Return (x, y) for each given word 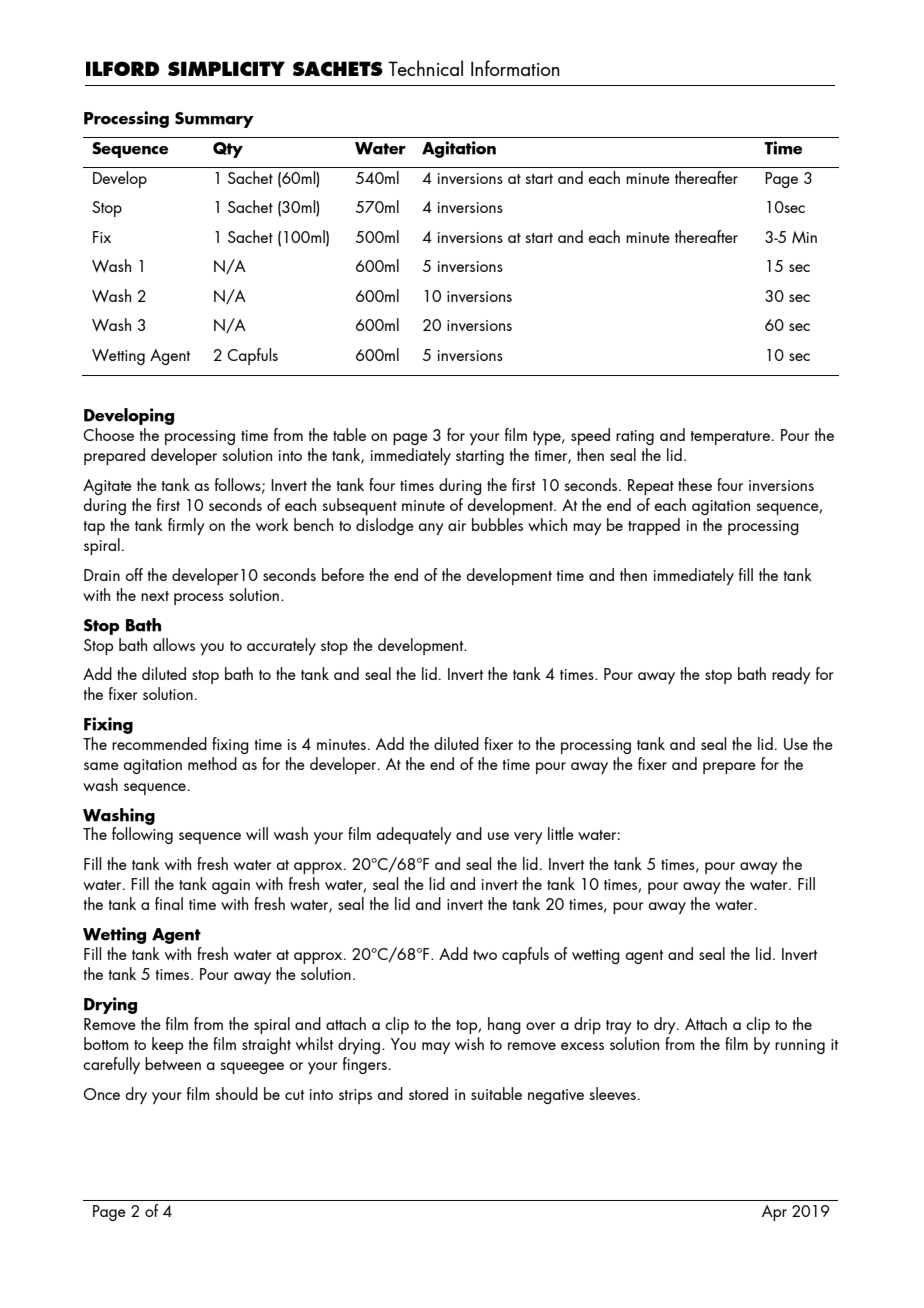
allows (174, 644)
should (236, 1093)
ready (791, 675)
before (343, 574)
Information (515, 68)
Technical (425, 68)
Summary (214, 120)
